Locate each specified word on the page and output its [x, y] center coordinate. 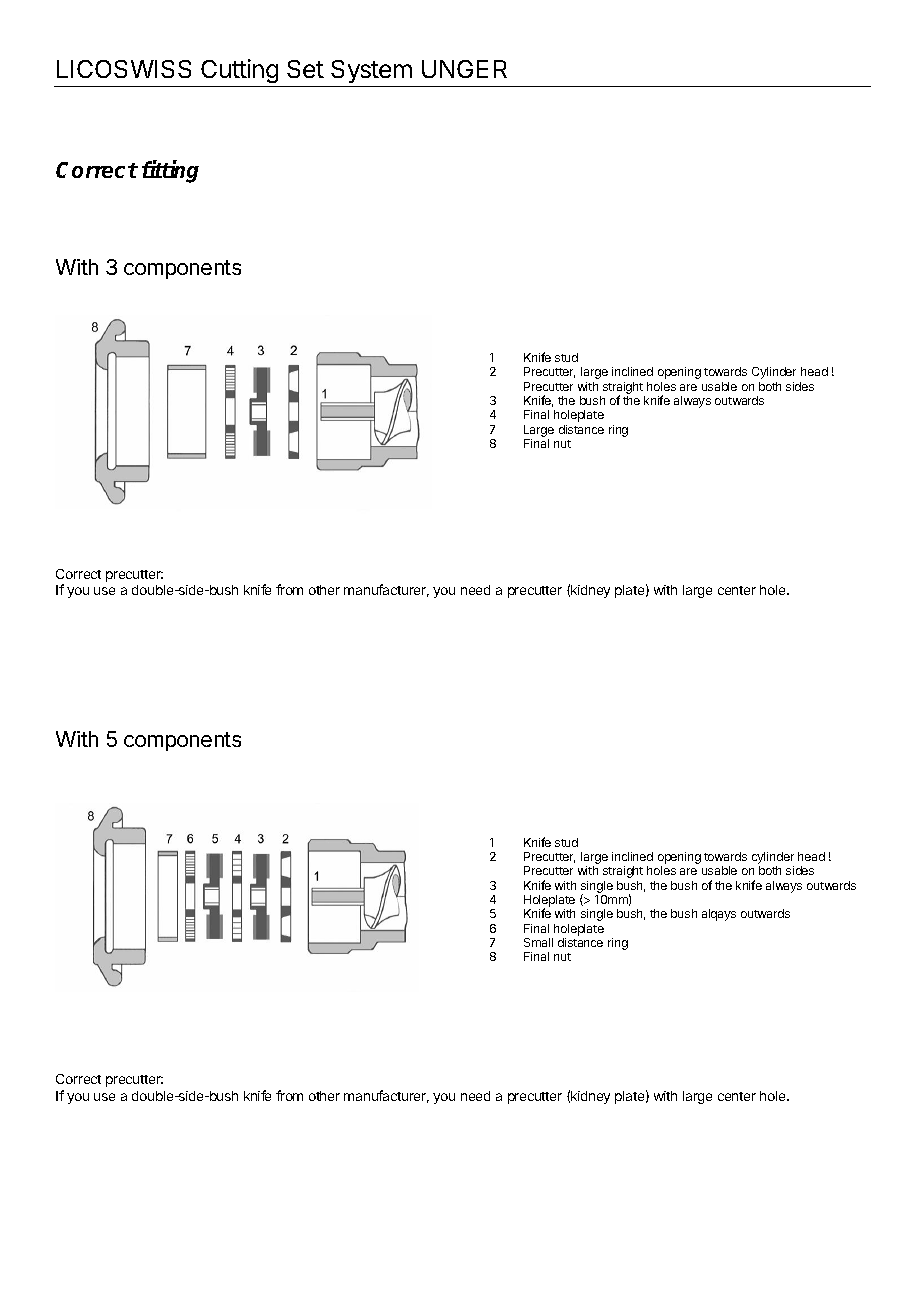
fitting [170, 171]
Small [538, 942]
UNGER [464, 69]
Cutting [240, 73]
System [371, 73]
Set [305, 69]
